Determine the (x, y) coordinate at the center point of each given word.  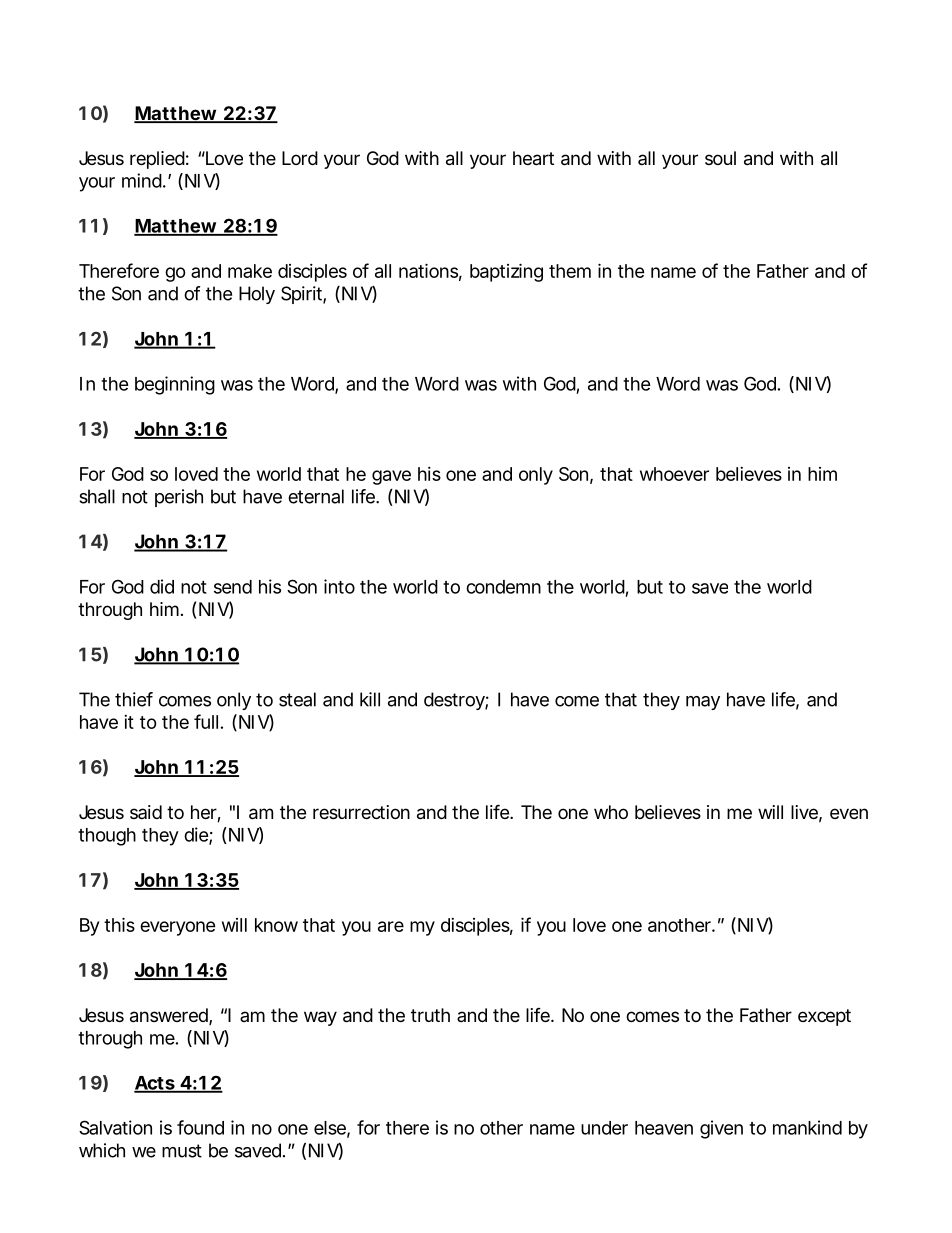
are (391, 926)
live (806, 813)
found (200, 1127)
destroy (456, 701)
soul (720, 158)
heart (533, 158)
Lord (300, 158)
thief (134, 699)
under (604, 1128)
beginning (175, 385)
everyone (178, 928)
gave (391, 477)
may (703, 703)
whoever (674, 474)
